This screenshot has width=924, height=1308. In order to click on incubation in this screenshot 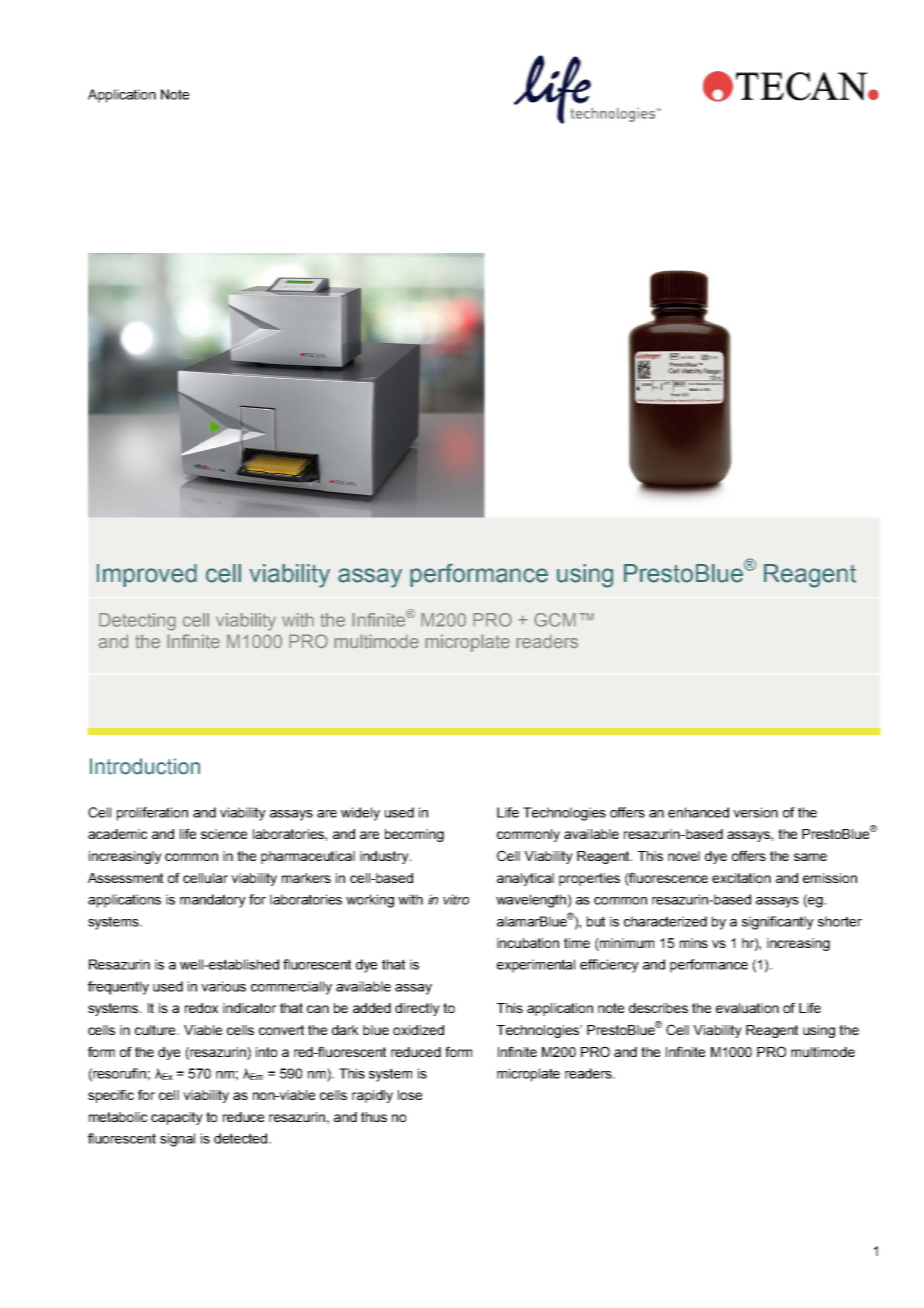, I will do `click(528, 943)`.
